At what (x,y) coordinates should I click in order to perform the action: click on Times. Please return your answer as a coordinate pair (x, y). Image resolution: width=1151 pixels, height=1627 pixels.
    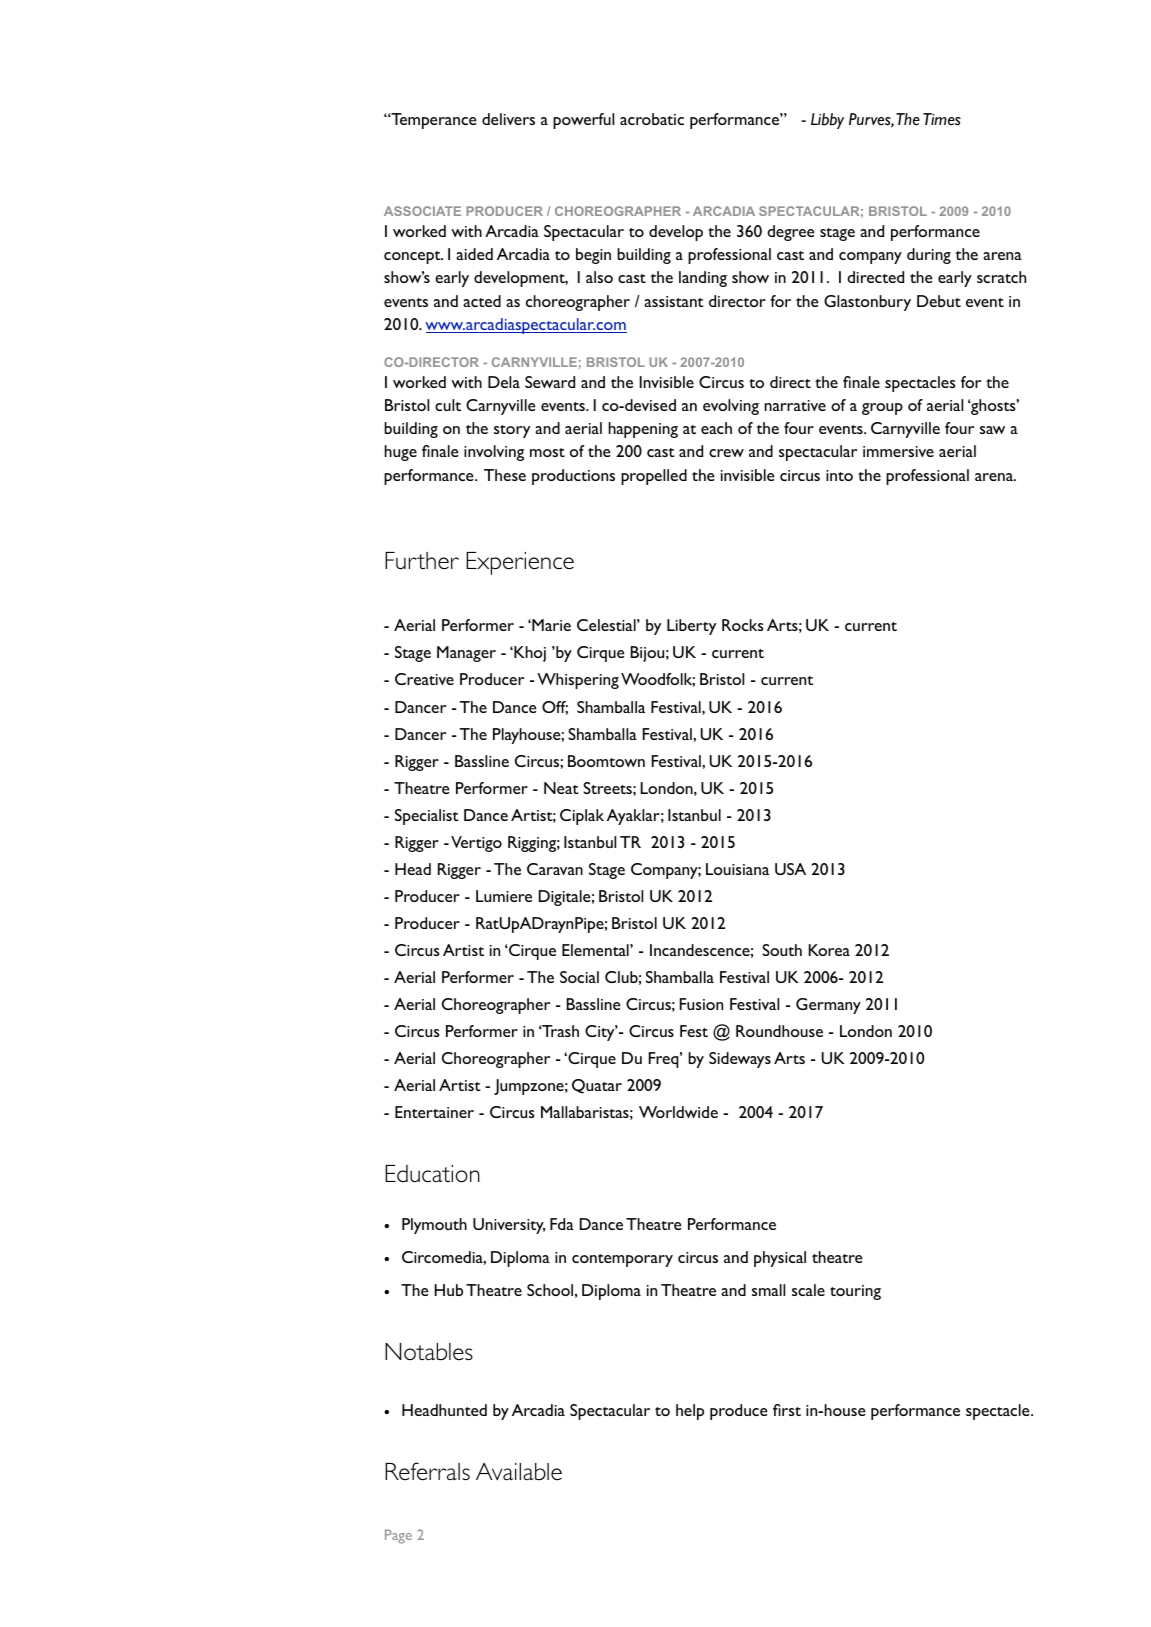
    Looking at the image, I should click on (942, 119).
